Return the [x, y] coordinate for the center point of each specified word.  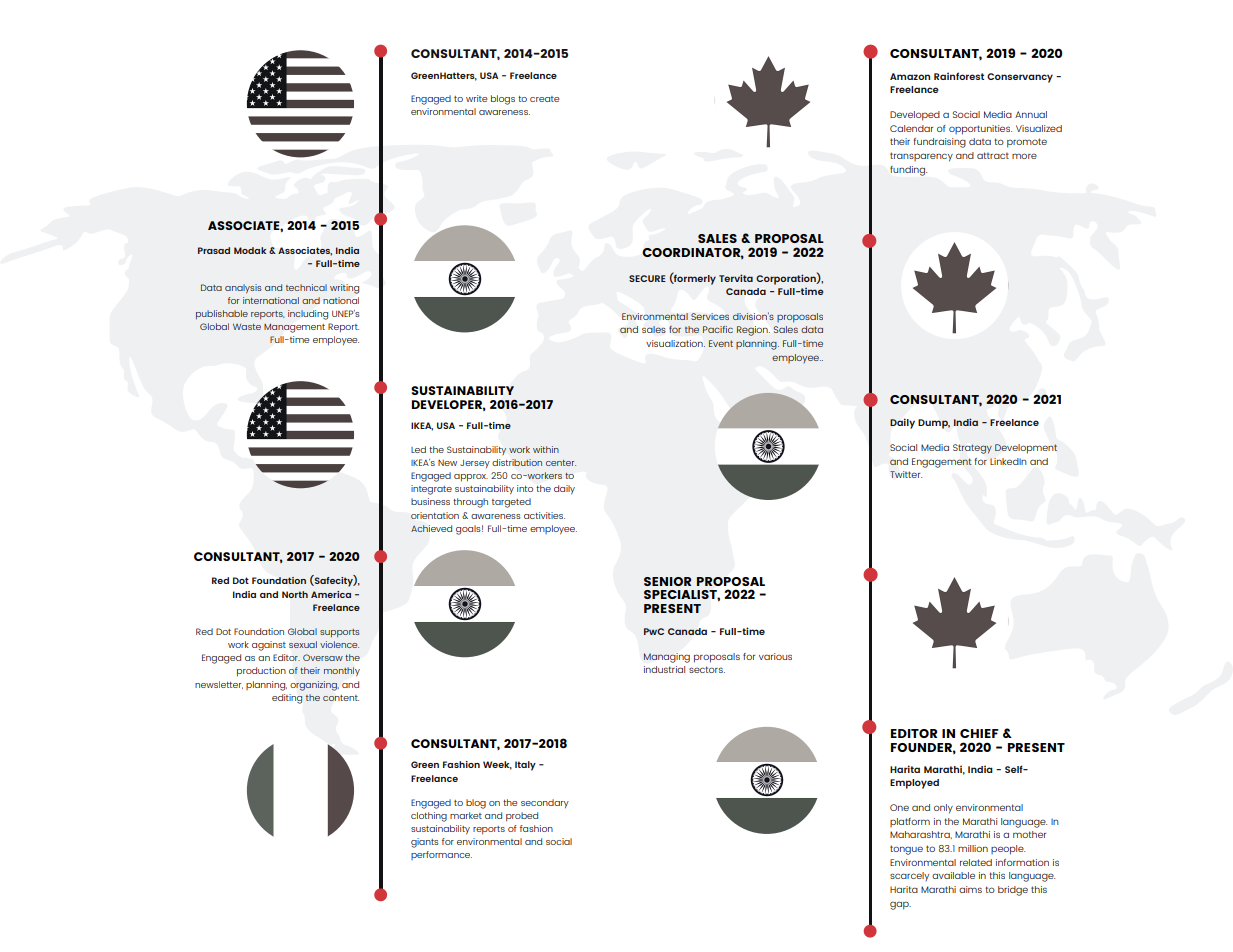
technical [306, 287]
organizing [314, 686]
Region [753, 331]
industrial [664, 669]
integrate [431, 490]
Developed [915, 116]
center [561, 463]
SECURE [647, 278]
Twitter [906, 474]
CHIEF [979, 733]
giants [425, 843]
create [544, 99]
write [476, 98]
